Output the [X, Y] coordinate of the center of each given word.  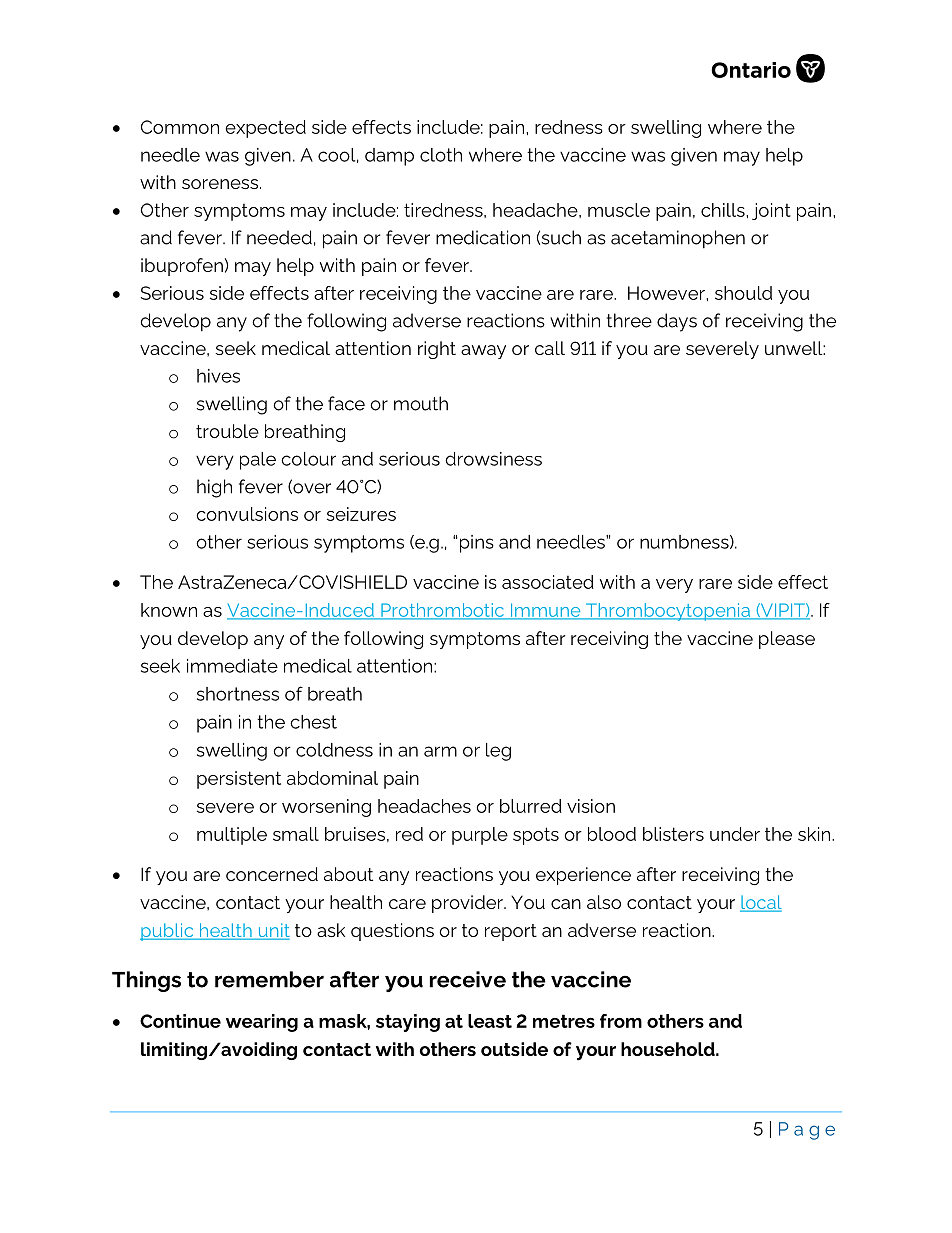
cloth [441, 155]
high [214, 488]
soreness [221, 184]
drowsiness [493, 459]
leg [498, 752]
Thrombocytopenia [668, 612]
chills [724, 210]
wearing [262, 1023]
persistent [239, 780]
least [490, 1021]
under [735, 834]
